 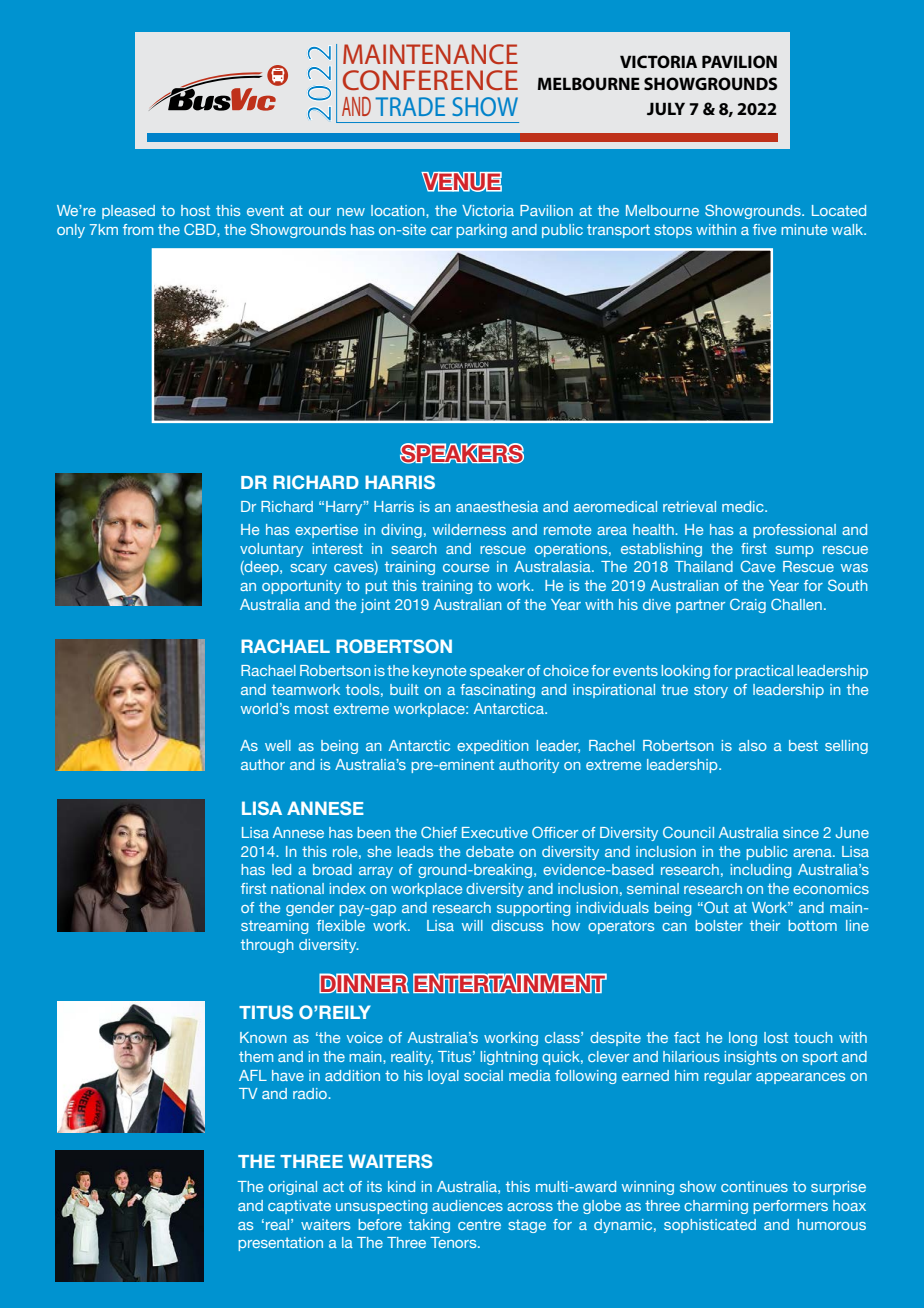 I want to click on practical, so click(x=764, y=672).
